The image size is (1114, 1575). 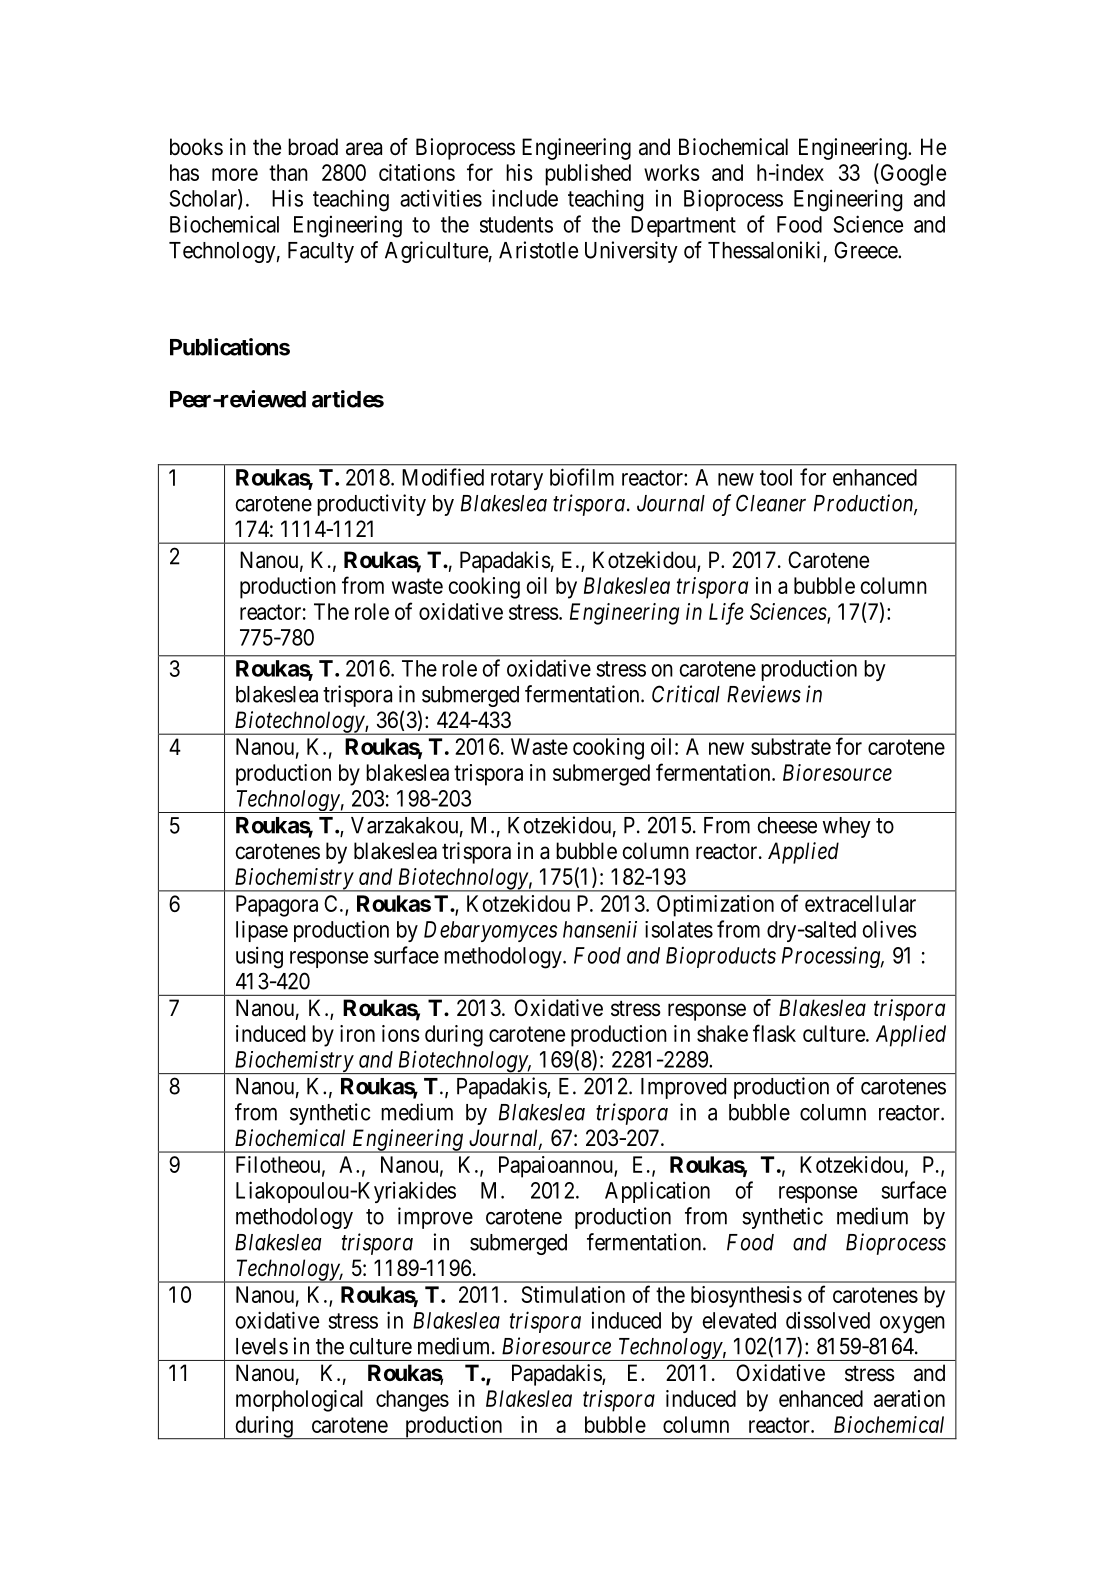 What do you see at coordinates (517, 480) in the screenshot?
I see `rotary` at bounding box center [517, 480].
